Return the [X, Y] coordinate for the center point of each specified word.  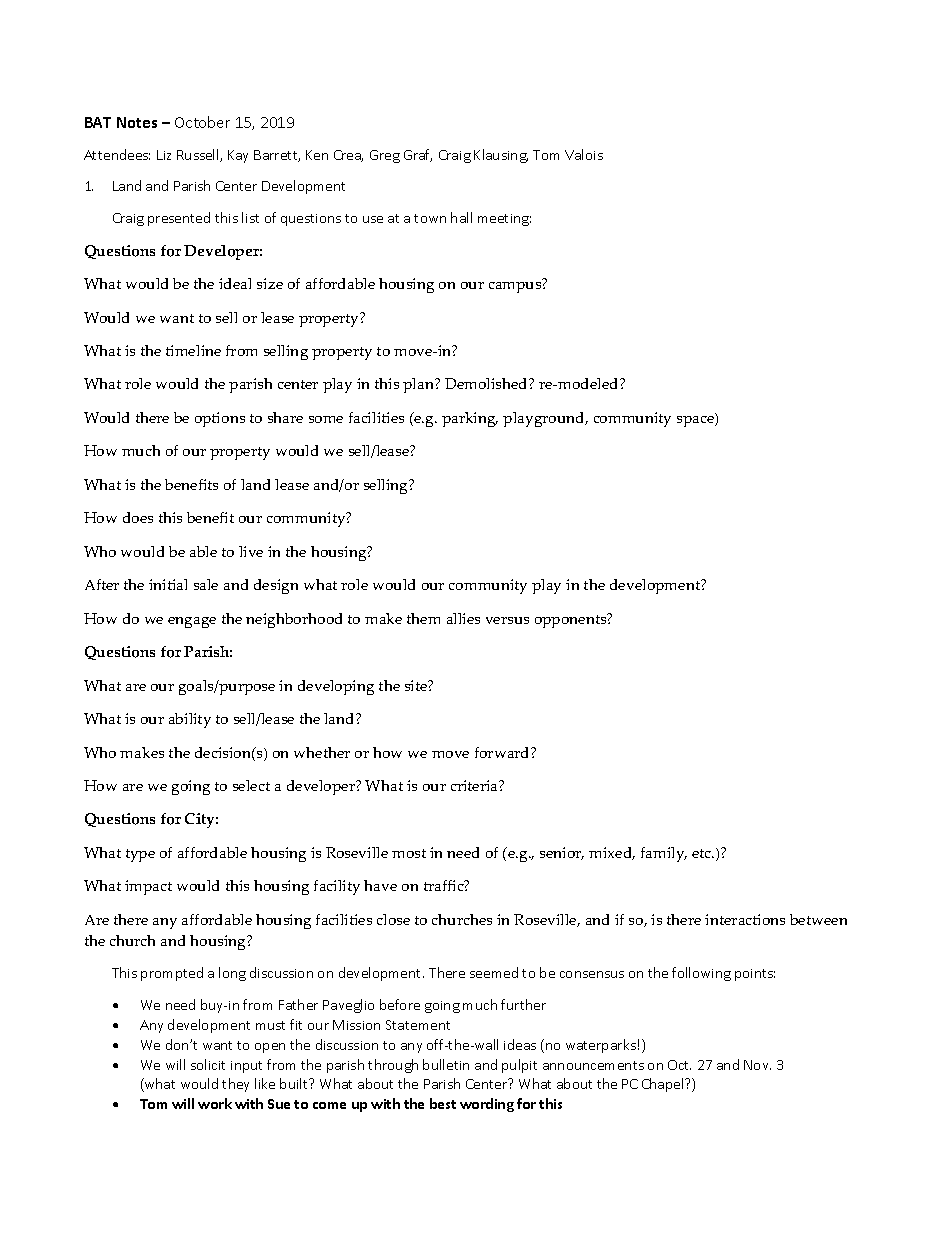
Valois [584, 154]
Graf [418, 155]
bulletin [446, 1064]
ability [190, 720]
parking [470, 419]
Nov [757, 1065]
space [696, 420]
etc [703, 853]
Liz [164, 155]
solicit [208, 1064]
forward [503, 752]
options [220, 419]
